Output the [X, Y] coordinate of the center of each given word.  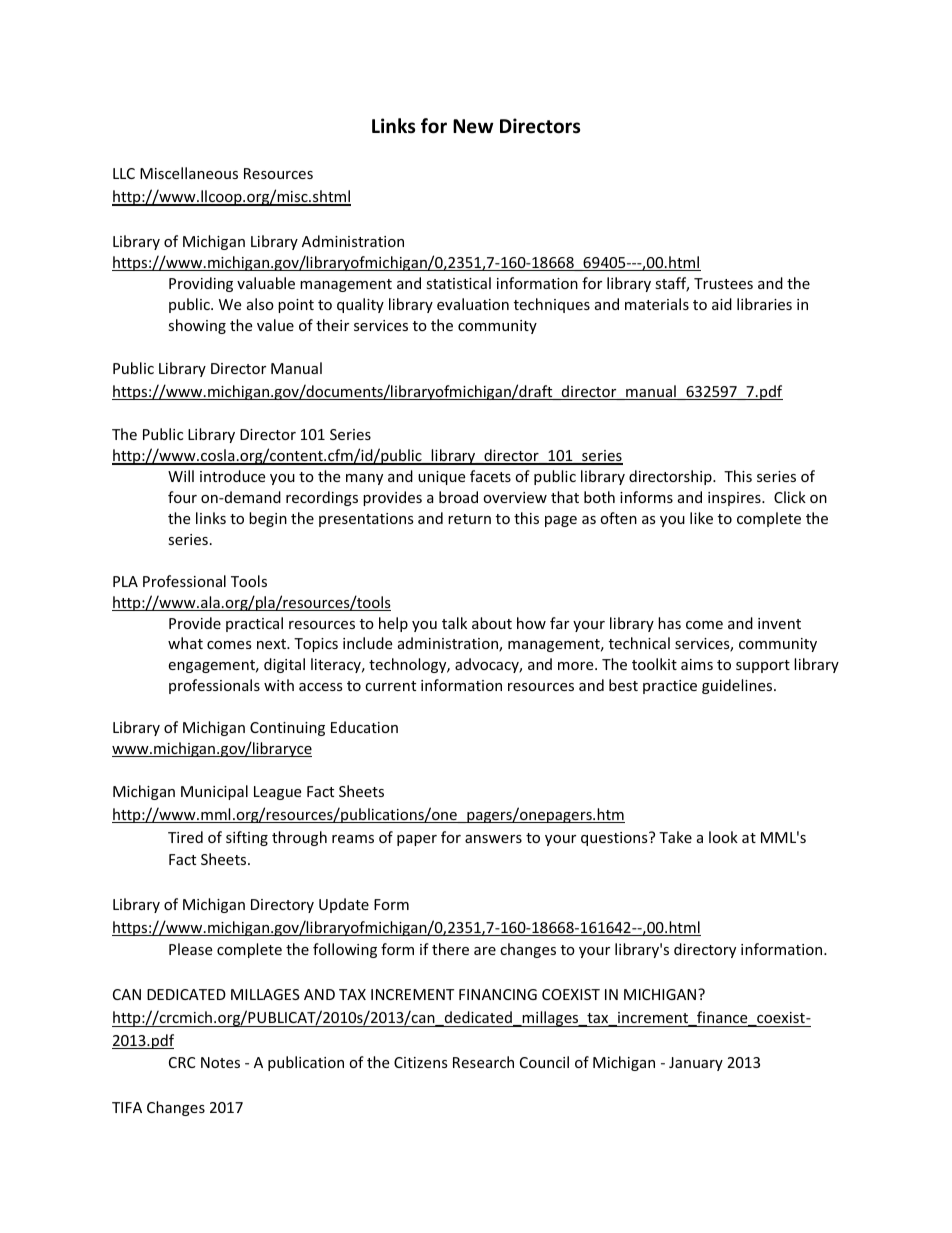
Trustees [723, 283]
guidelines [738, 686]
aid [722, 304]
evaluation [473, 304]
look [723, 837]
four [182, 497]
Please [190, 949]
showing [197, 326]
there [450, 949]
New [473, 126]
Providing [201, 284]
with [279, 685]
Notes [220, 1062]
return [469, 519]
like [701, 518]
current [390, 686]
